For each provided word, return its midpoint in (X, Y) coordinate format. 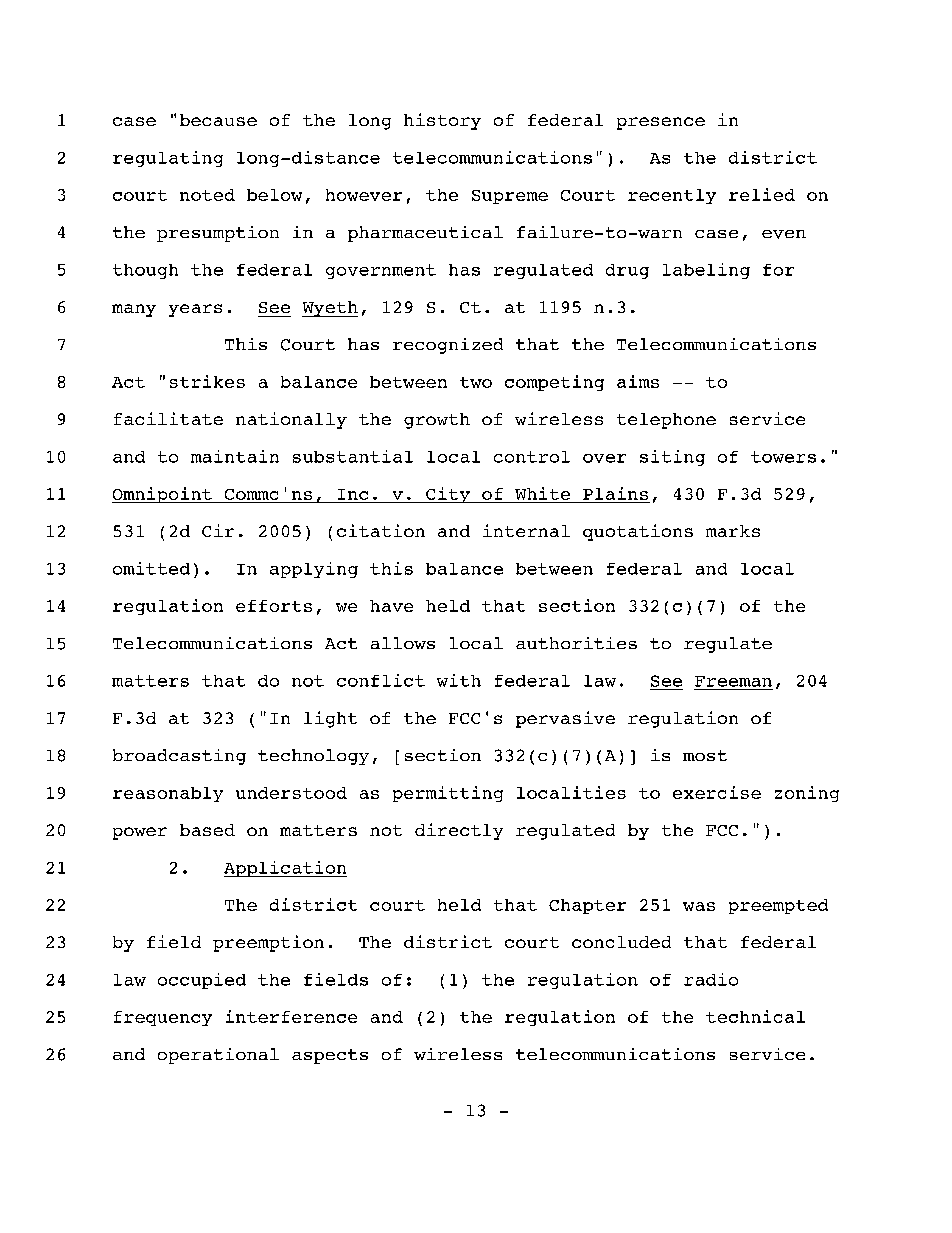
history (442, 121)
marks (733, 531)
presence (661, 123)
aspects (330, 1056)
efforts (274, 606)
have (391, 606)
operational (218, 1056)
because (218, 120)
